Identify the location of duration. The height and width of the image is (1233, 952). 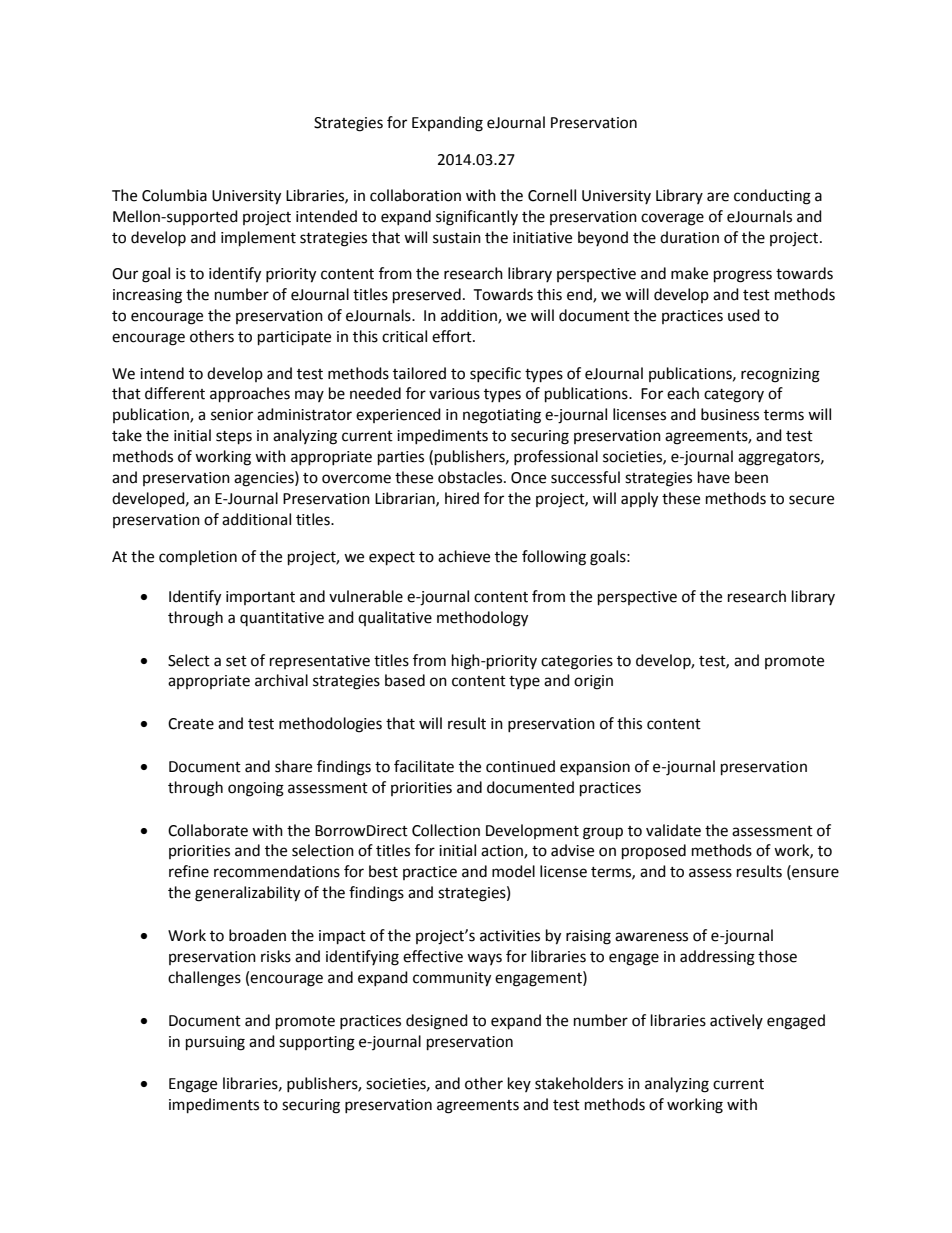
(689, 237).
